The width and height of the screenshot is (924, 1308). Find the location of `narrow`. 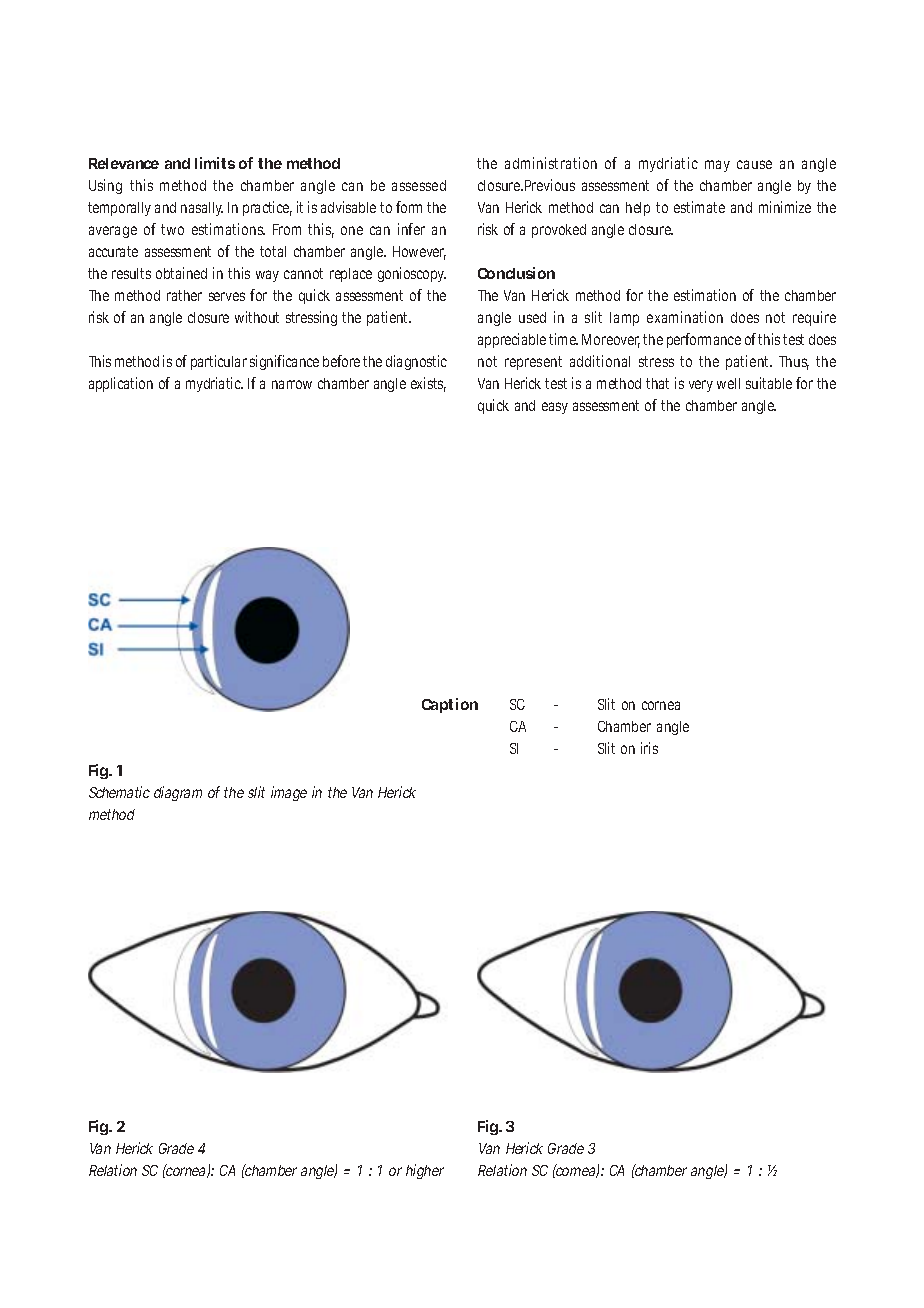

narrow is located at coordinates (292, 384).
